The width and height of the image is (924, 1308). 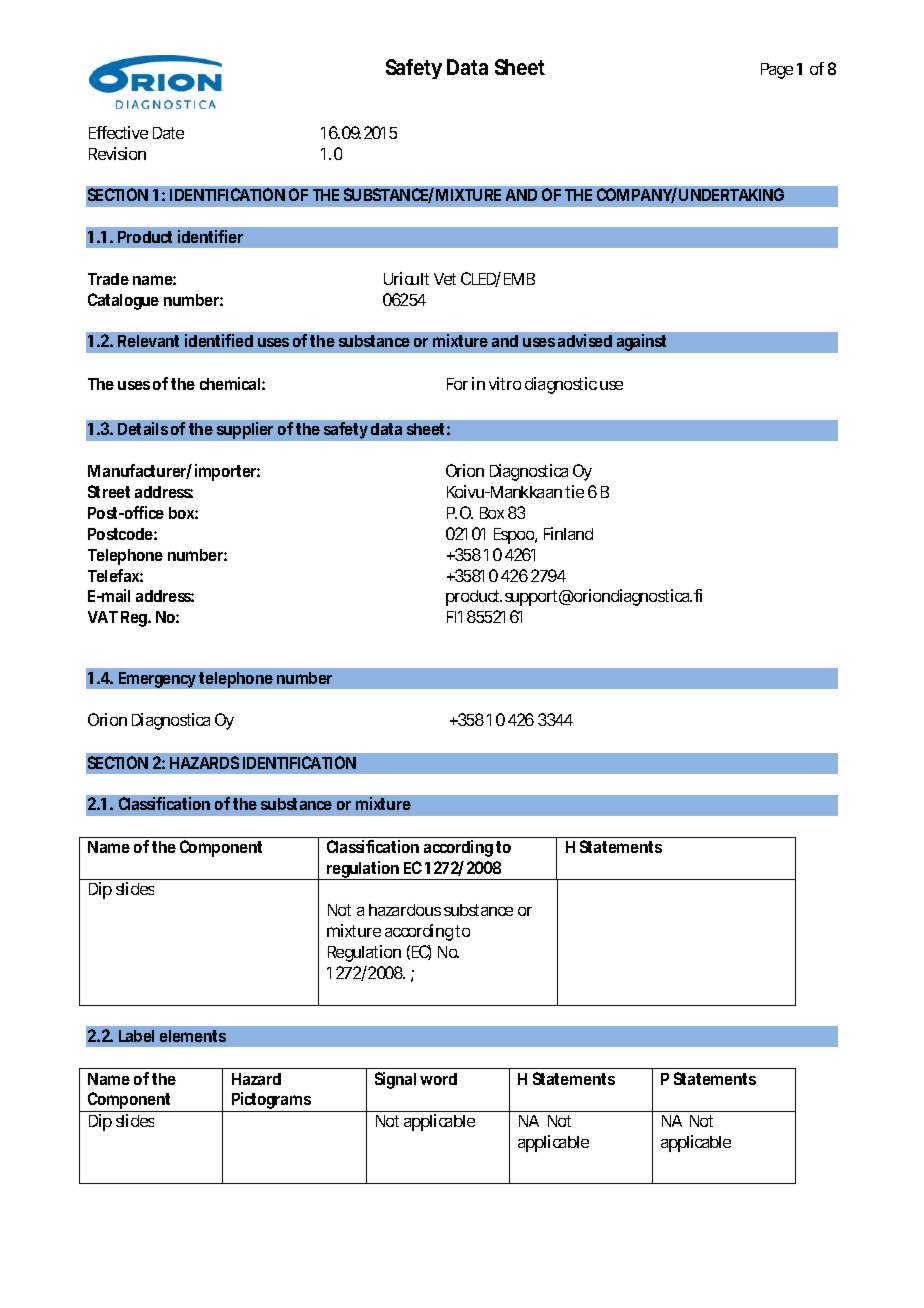 I want to click on elements, so click(x=193, y=1036).
